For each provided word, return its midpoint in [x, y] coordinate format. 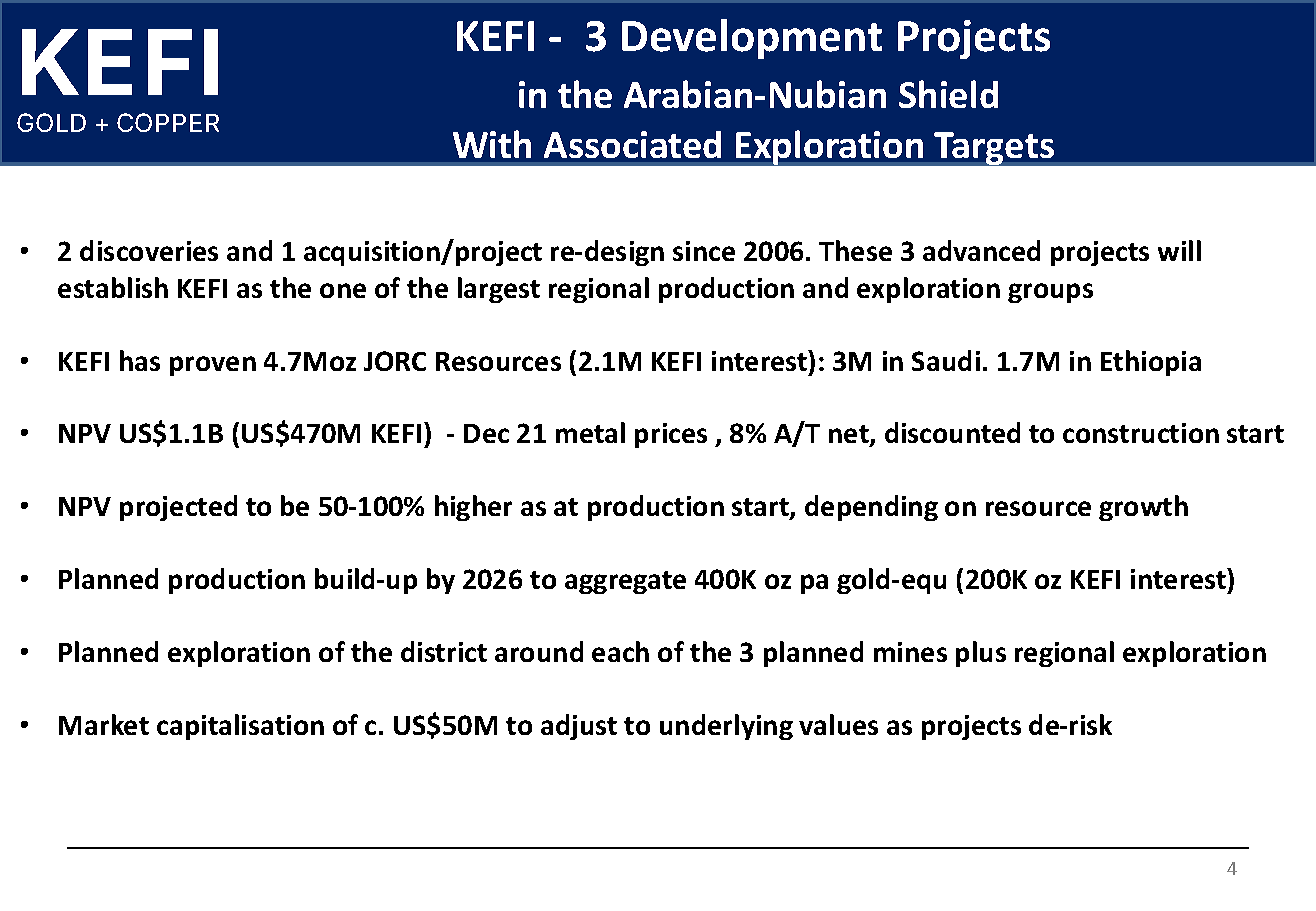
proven [213, 366]
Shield [948, 94]
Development [752, 39]
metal [590, 432]
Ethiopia [1151, 363]
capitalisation [240, 727]
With [492, 144]
